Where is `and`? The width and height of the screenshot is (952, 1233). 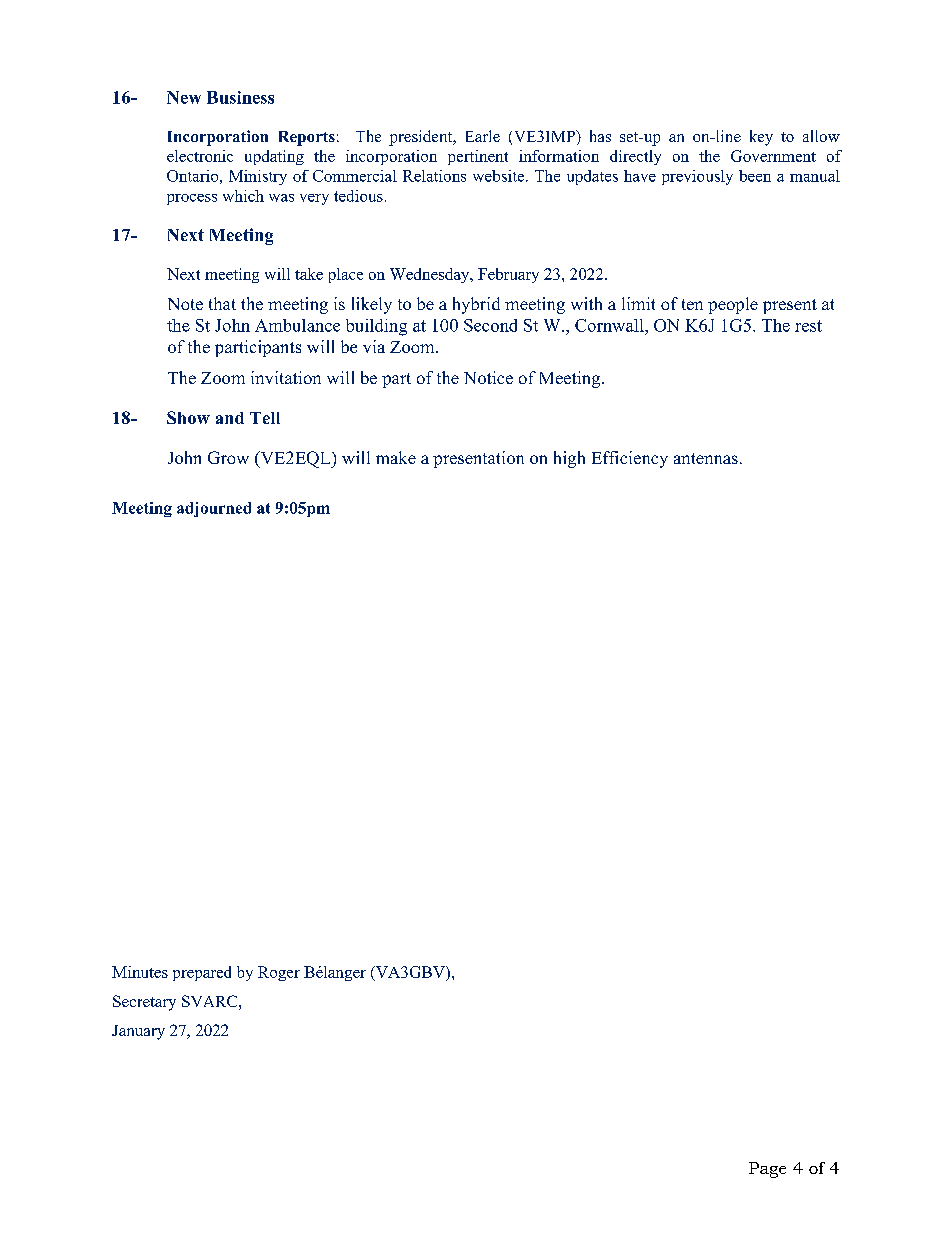 and is located at coordinates (230, 418).
